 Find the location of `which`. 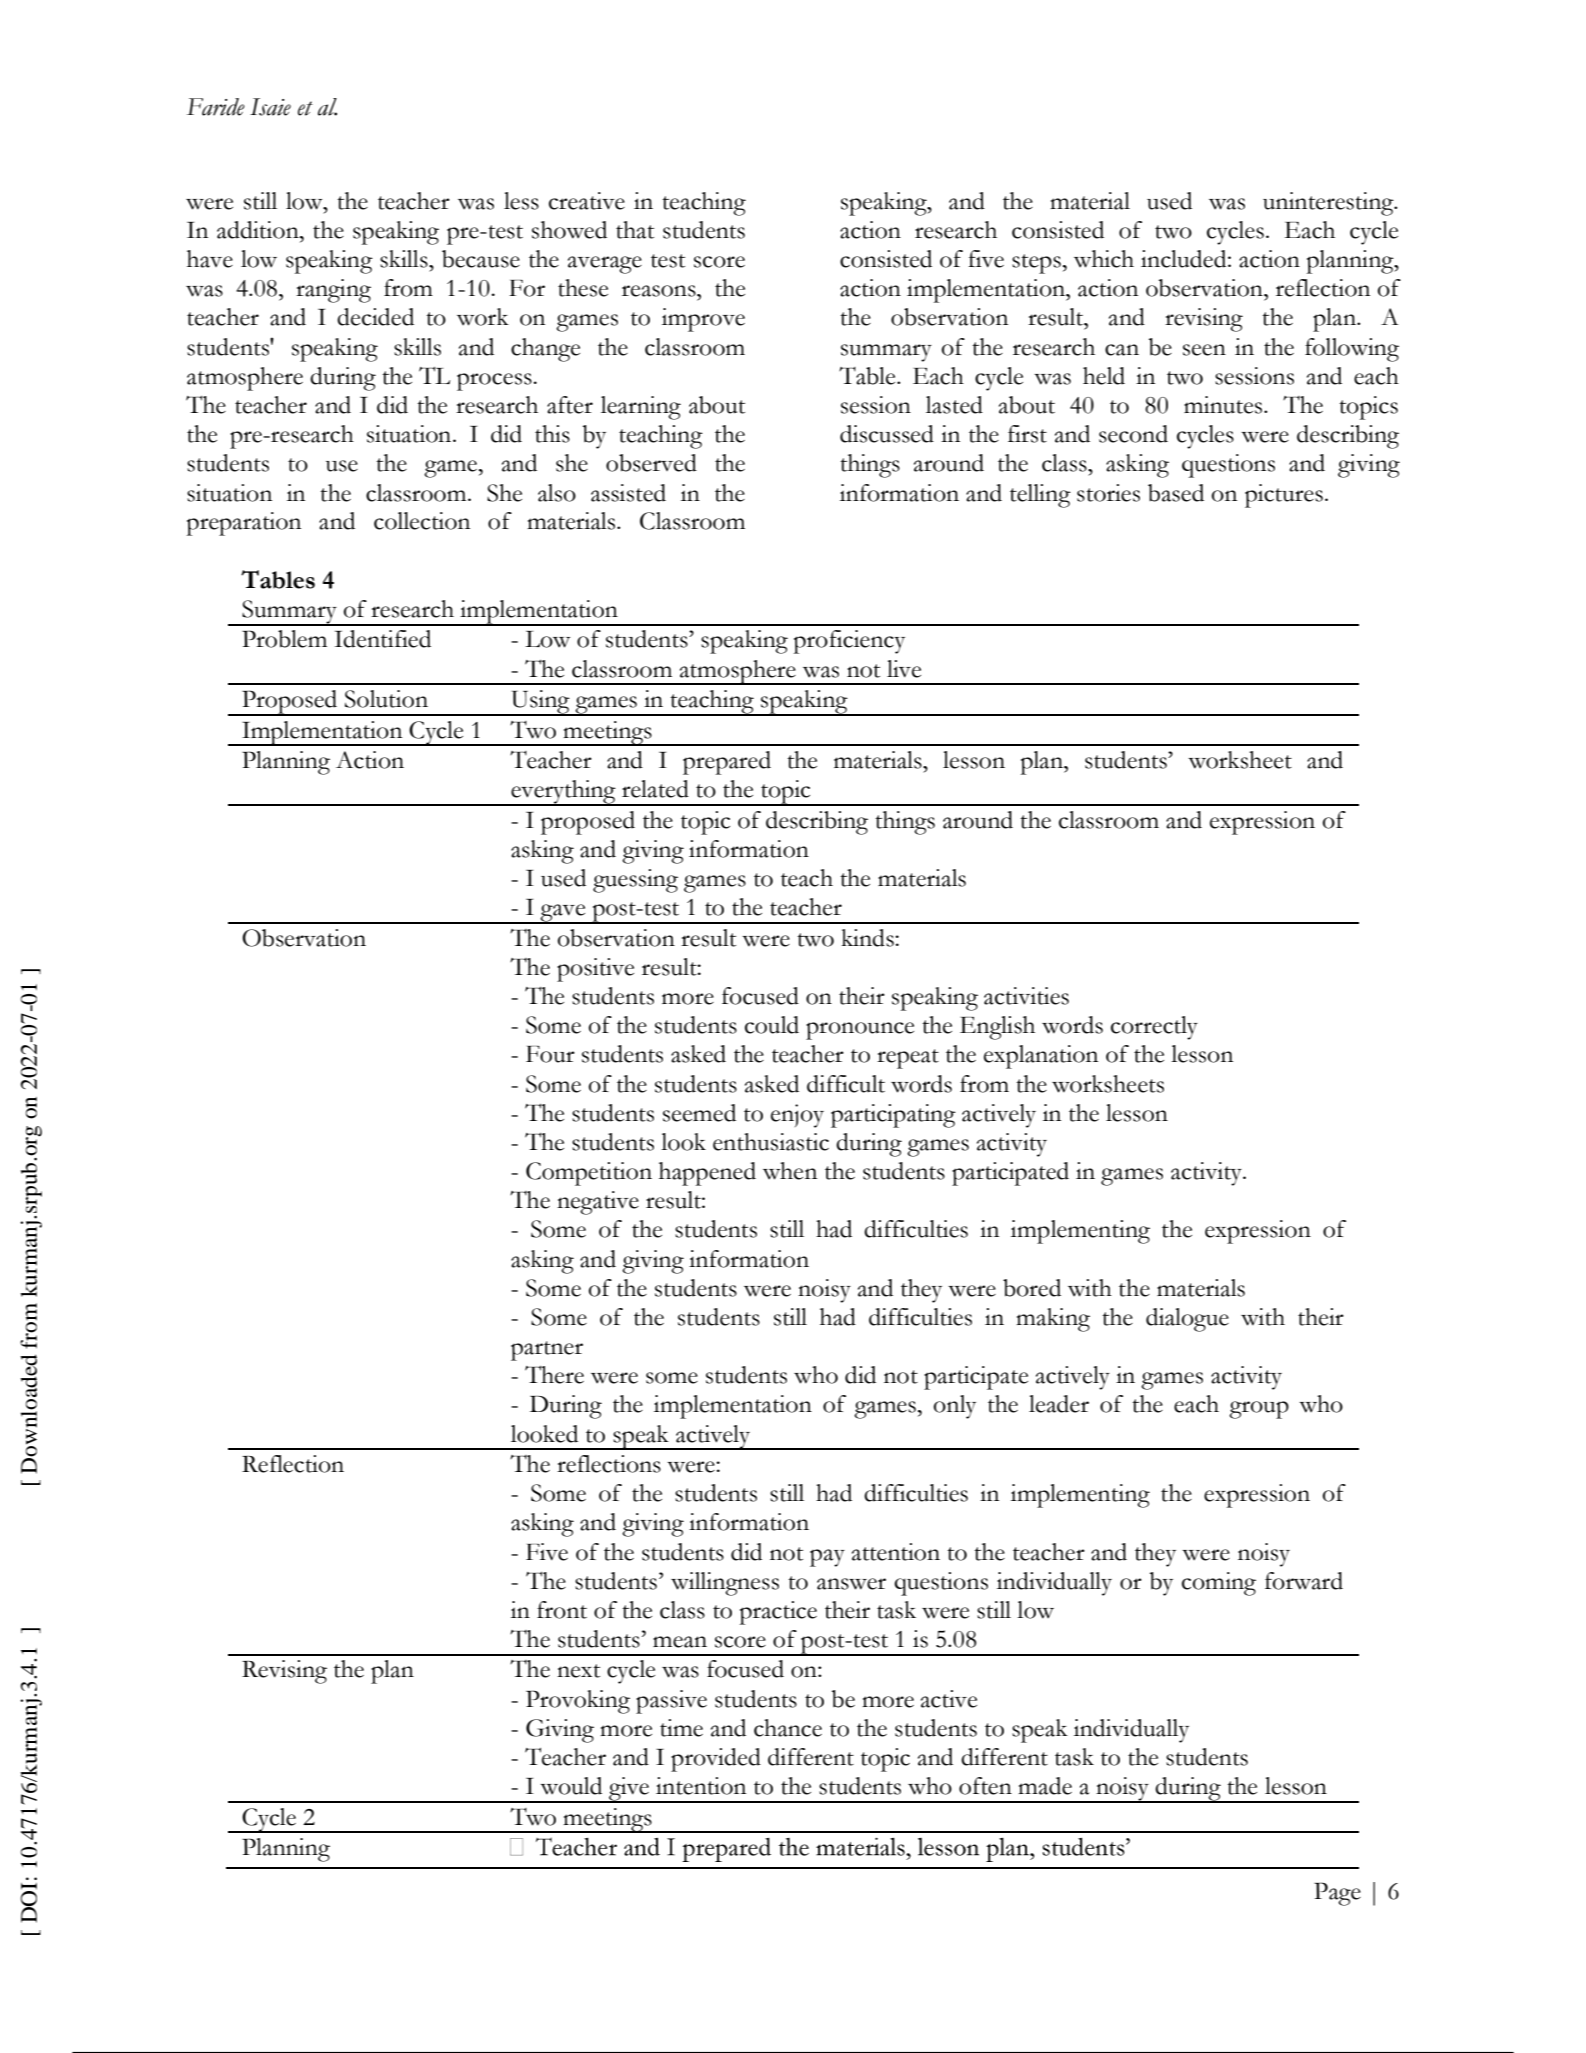

which is located at coordinates (1104, 259).
